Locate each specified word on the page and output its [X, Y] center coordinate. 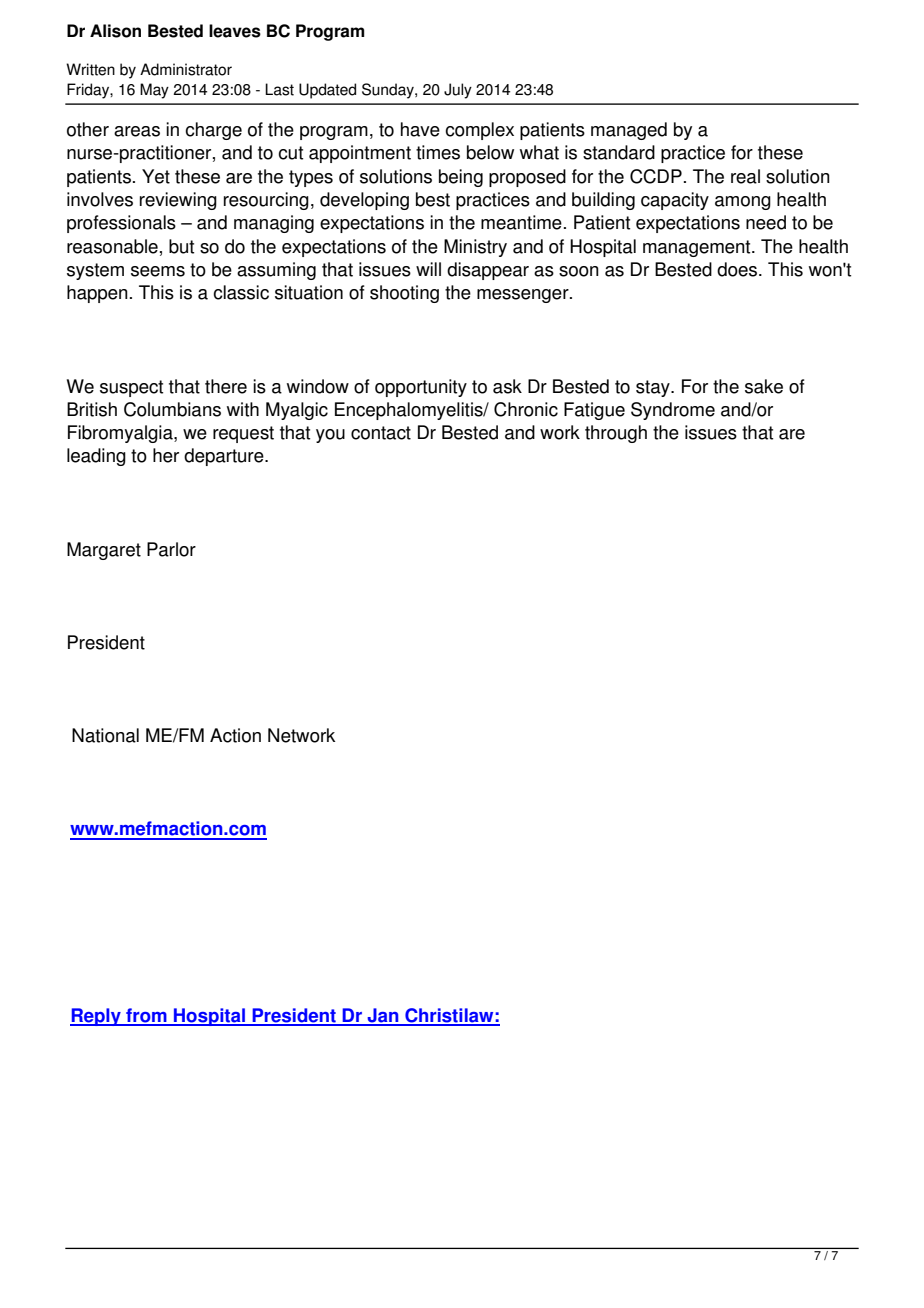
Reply [96, 1017]
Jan [383, 1016]
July [458, 91]
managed [629, 131]
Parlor [171, 549]
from [146, 1016]
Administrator [186, 69]
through [616, 434]
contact [381, 433]
